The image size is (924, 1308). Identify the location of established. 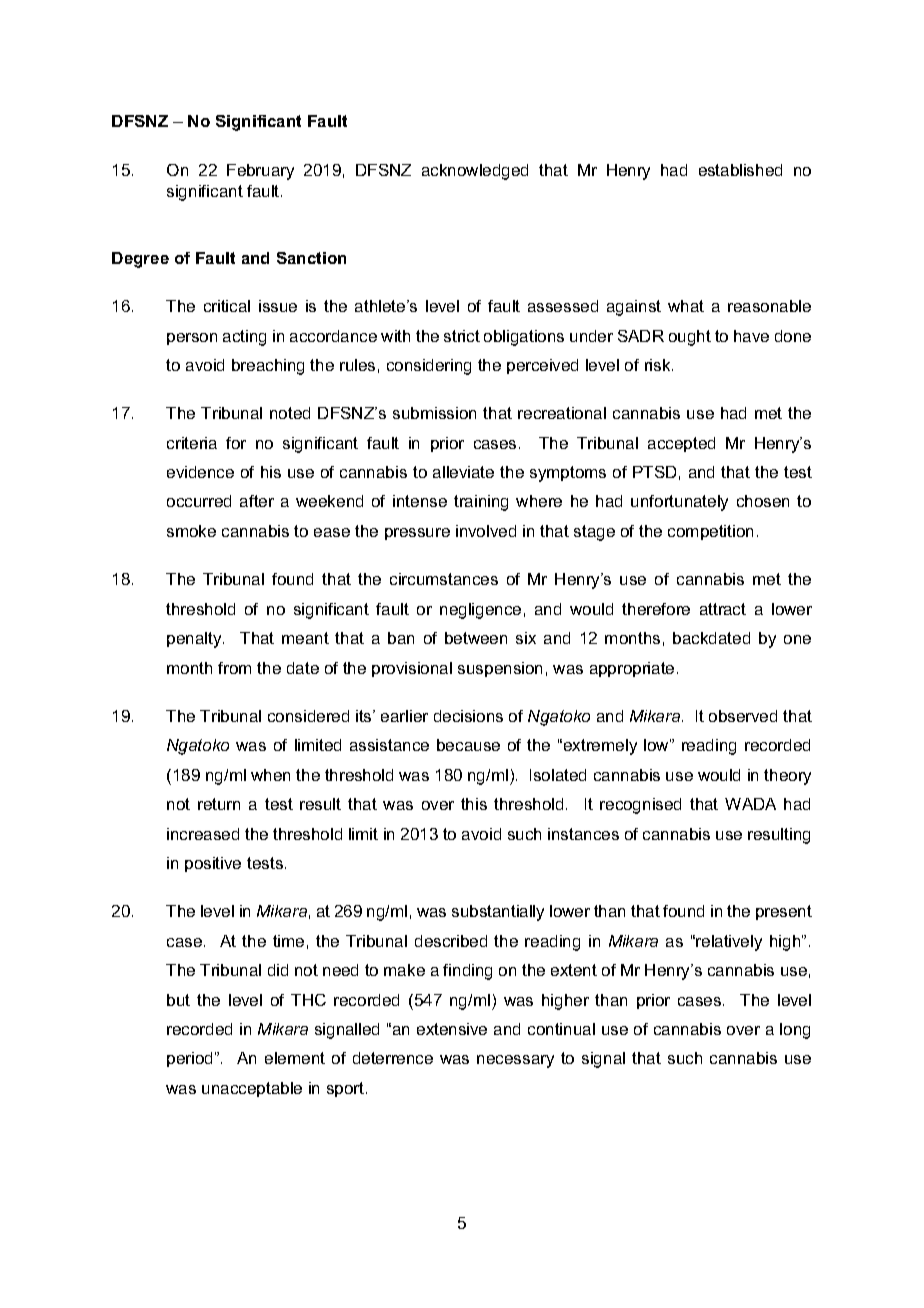
(740, 170).
